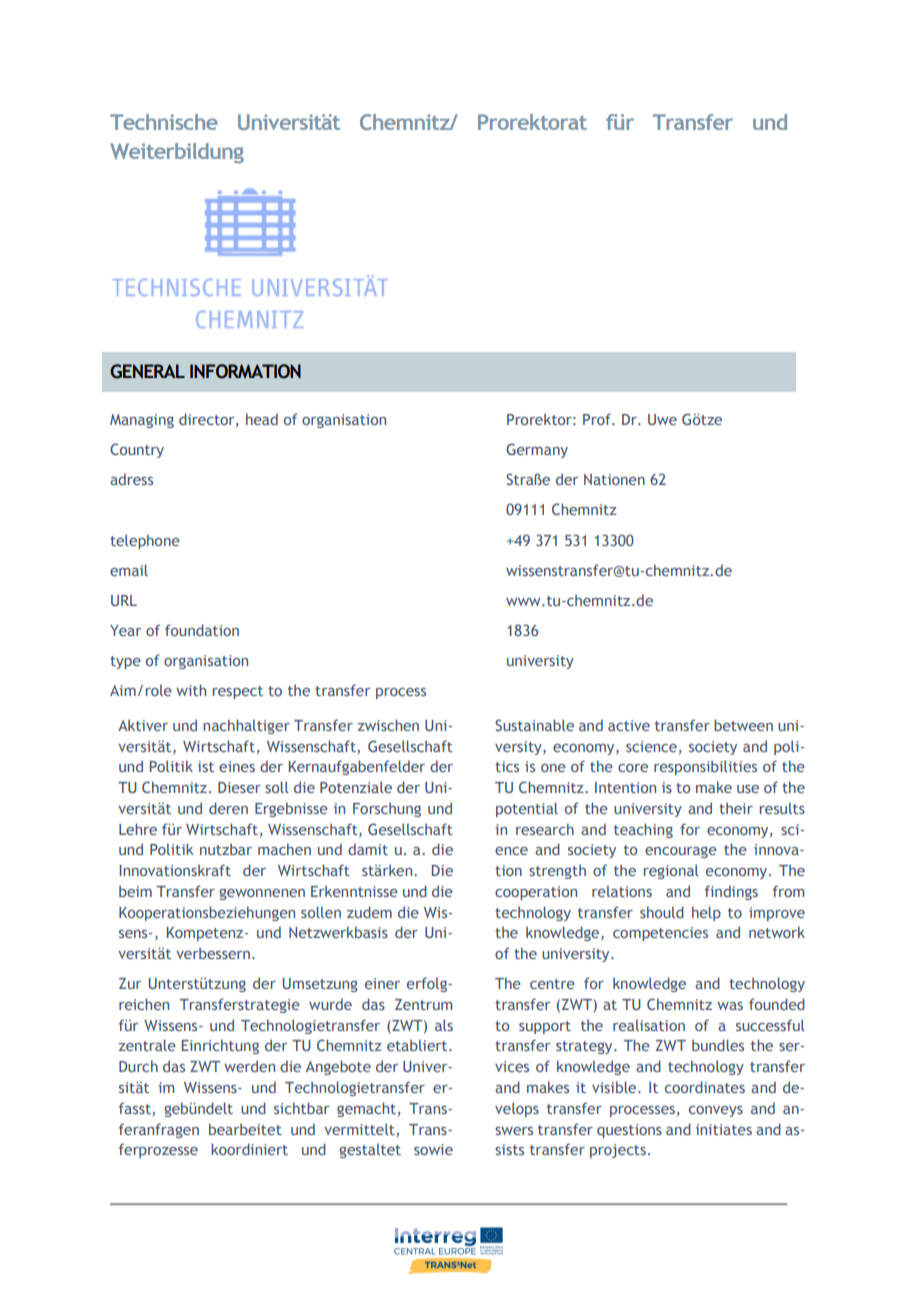 The width and height of the document is (924, 1308). Describe the element at coordinates (736, 808) in the document. I see `their` at that location.
